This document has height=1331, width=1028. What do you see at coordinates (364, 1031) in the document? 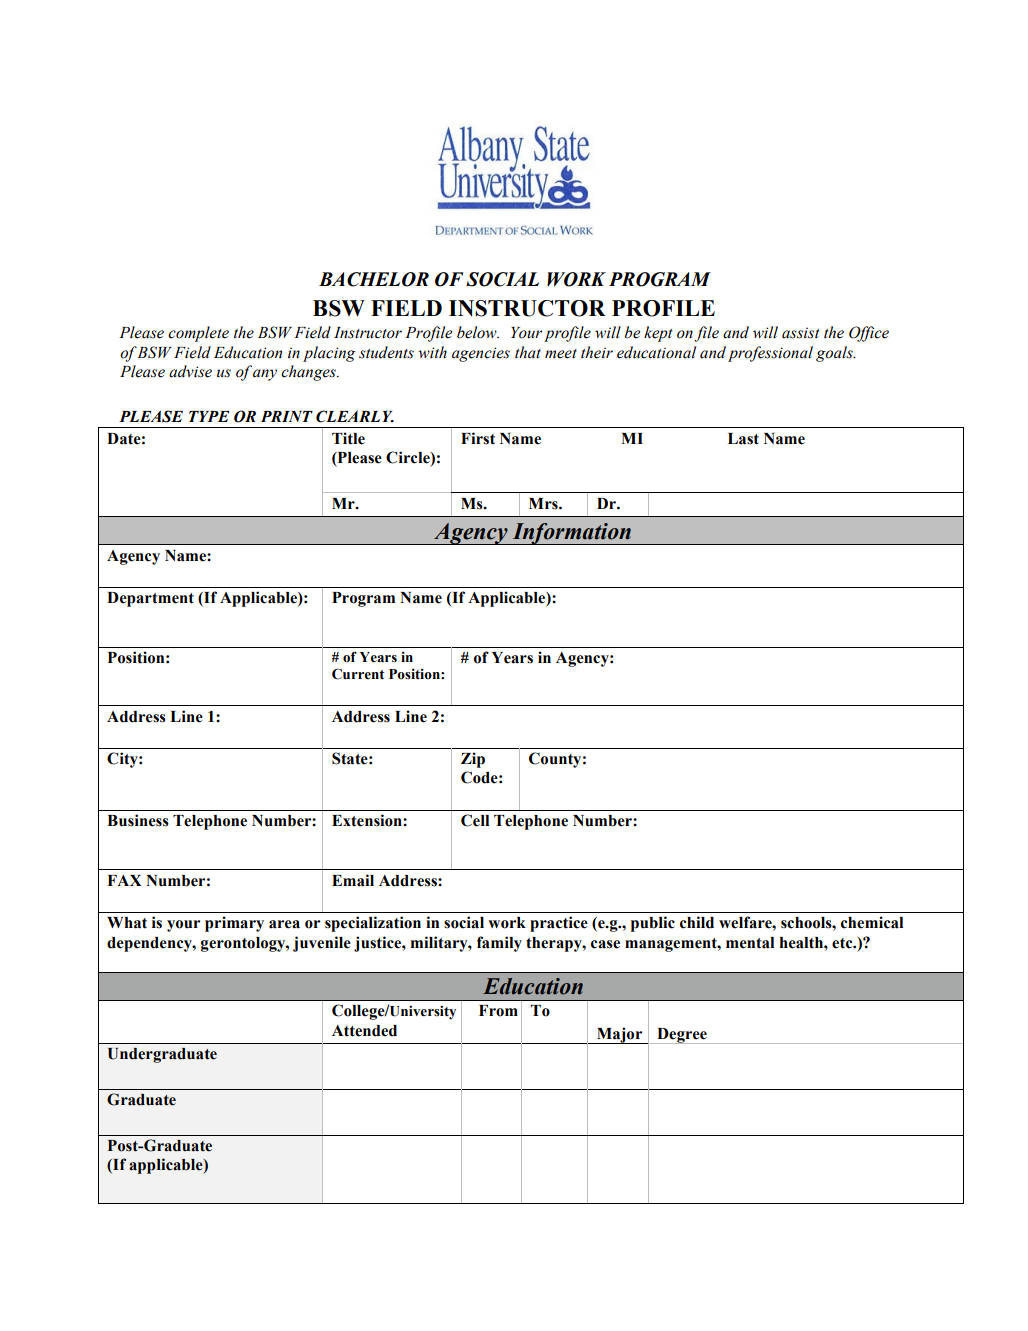
I see `Attended` at bounding box center [364, 1031].
